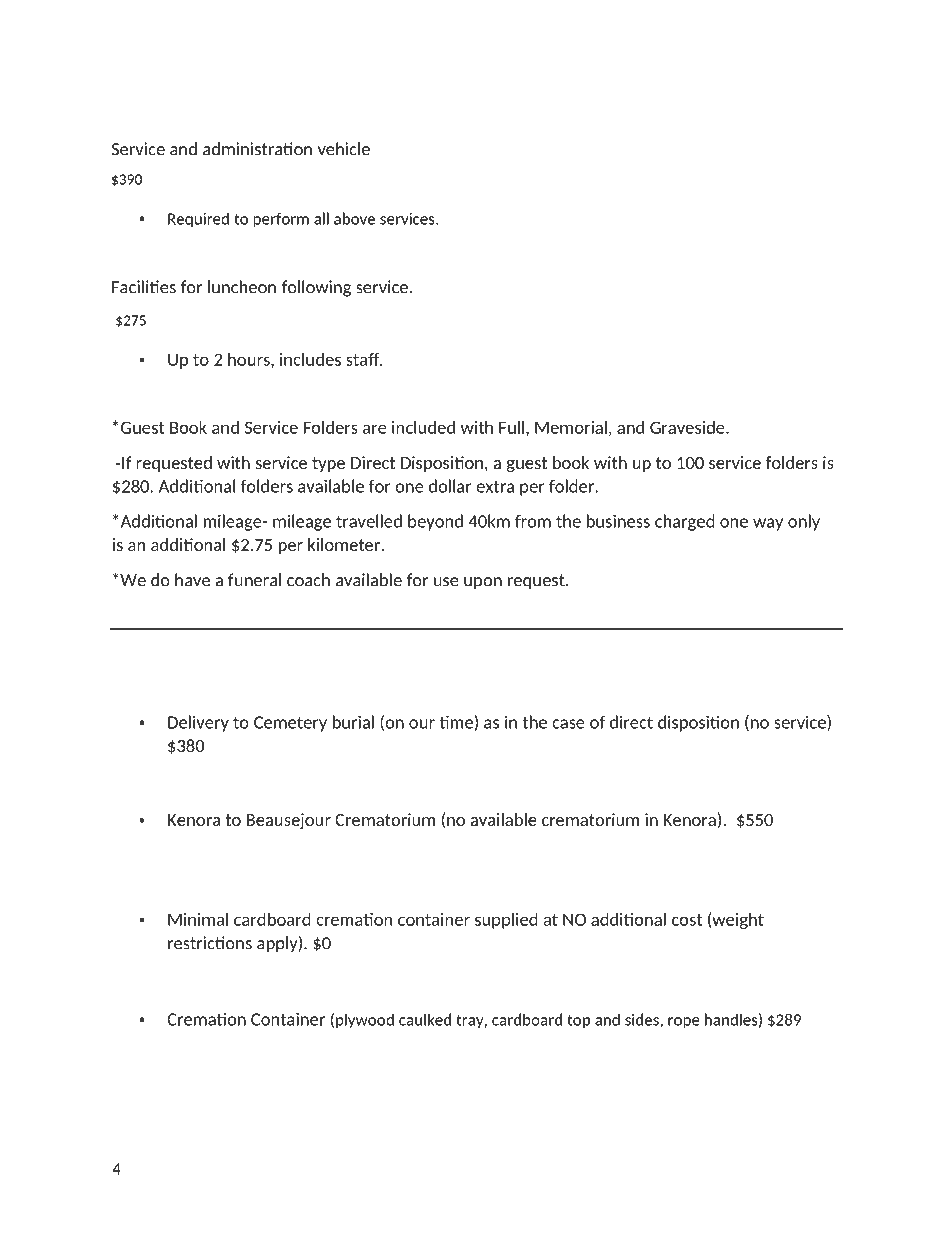 The width and height of the screenshot is (952, 1233). What do you see at coordinates (687, 920) in the screenshot?
I see `cost` at bounding box center [687, 920].
